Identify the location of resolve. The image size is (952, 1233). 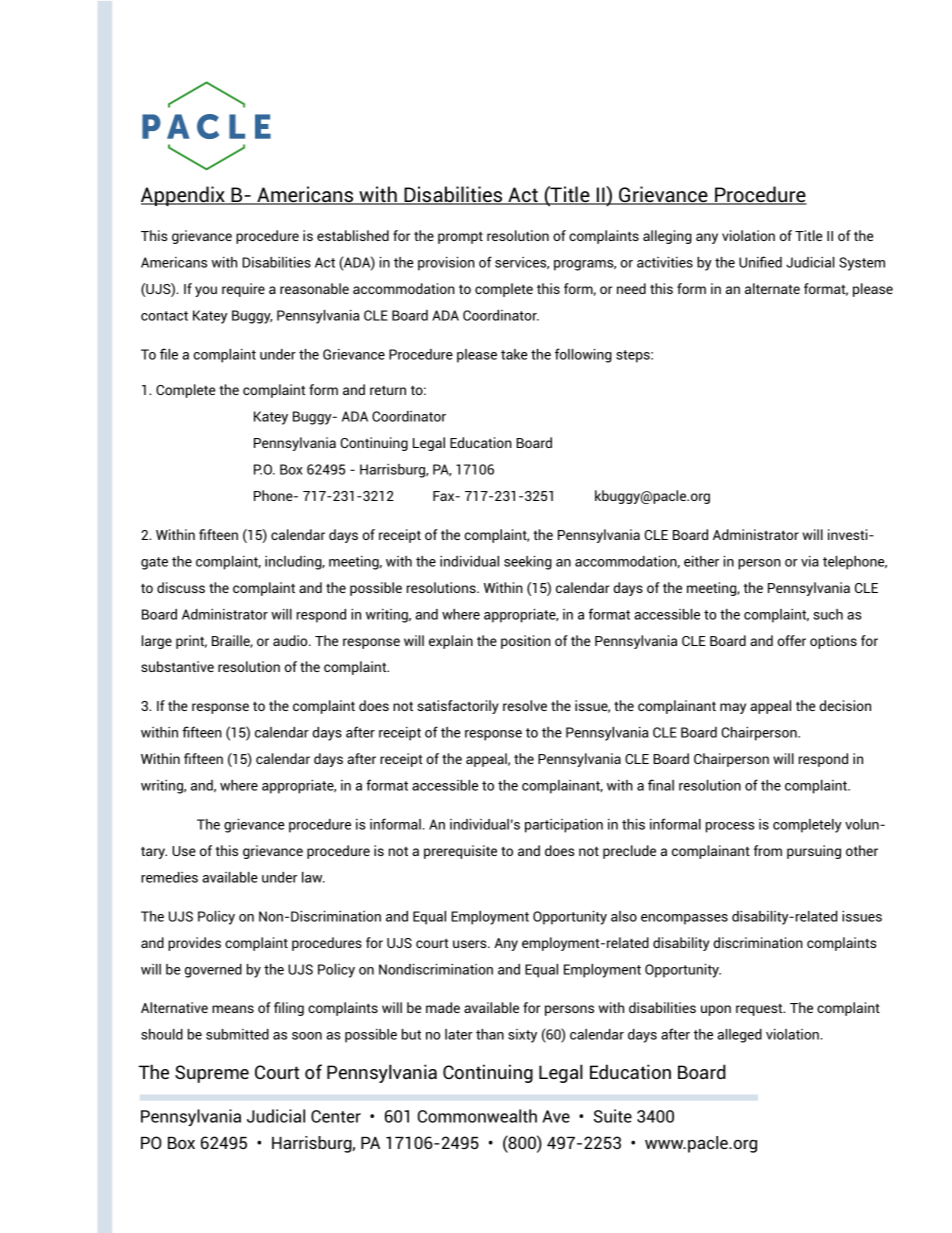
(525, 705).
